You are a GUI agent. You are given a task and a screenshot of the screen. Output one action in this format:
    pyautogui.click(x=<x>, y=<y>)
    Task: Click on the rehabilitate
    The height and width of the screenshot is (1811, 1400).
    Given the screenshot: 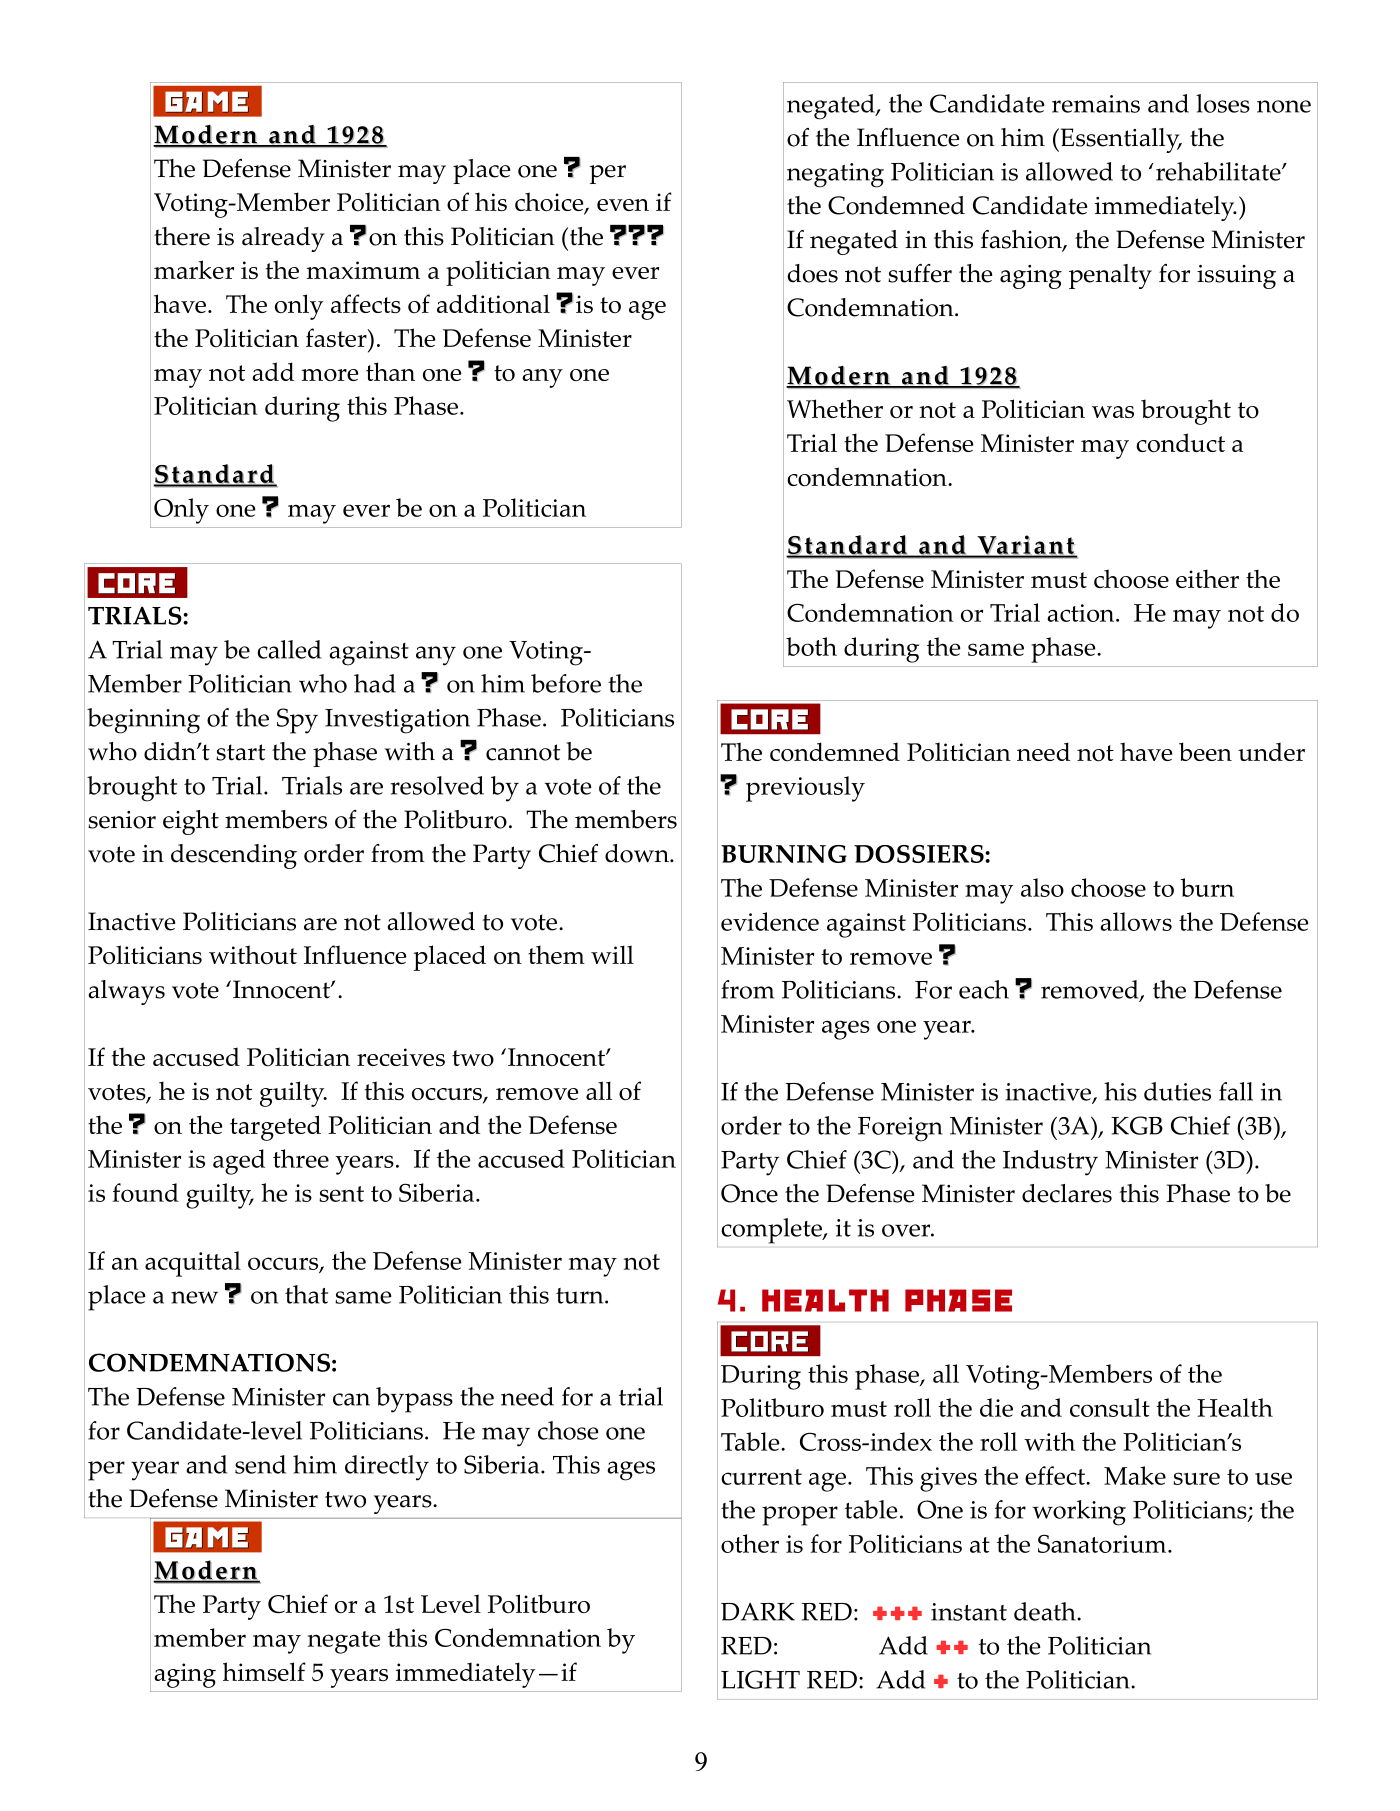 What is the action you would take?
    pyautogui.click(x=1219, y=171)
